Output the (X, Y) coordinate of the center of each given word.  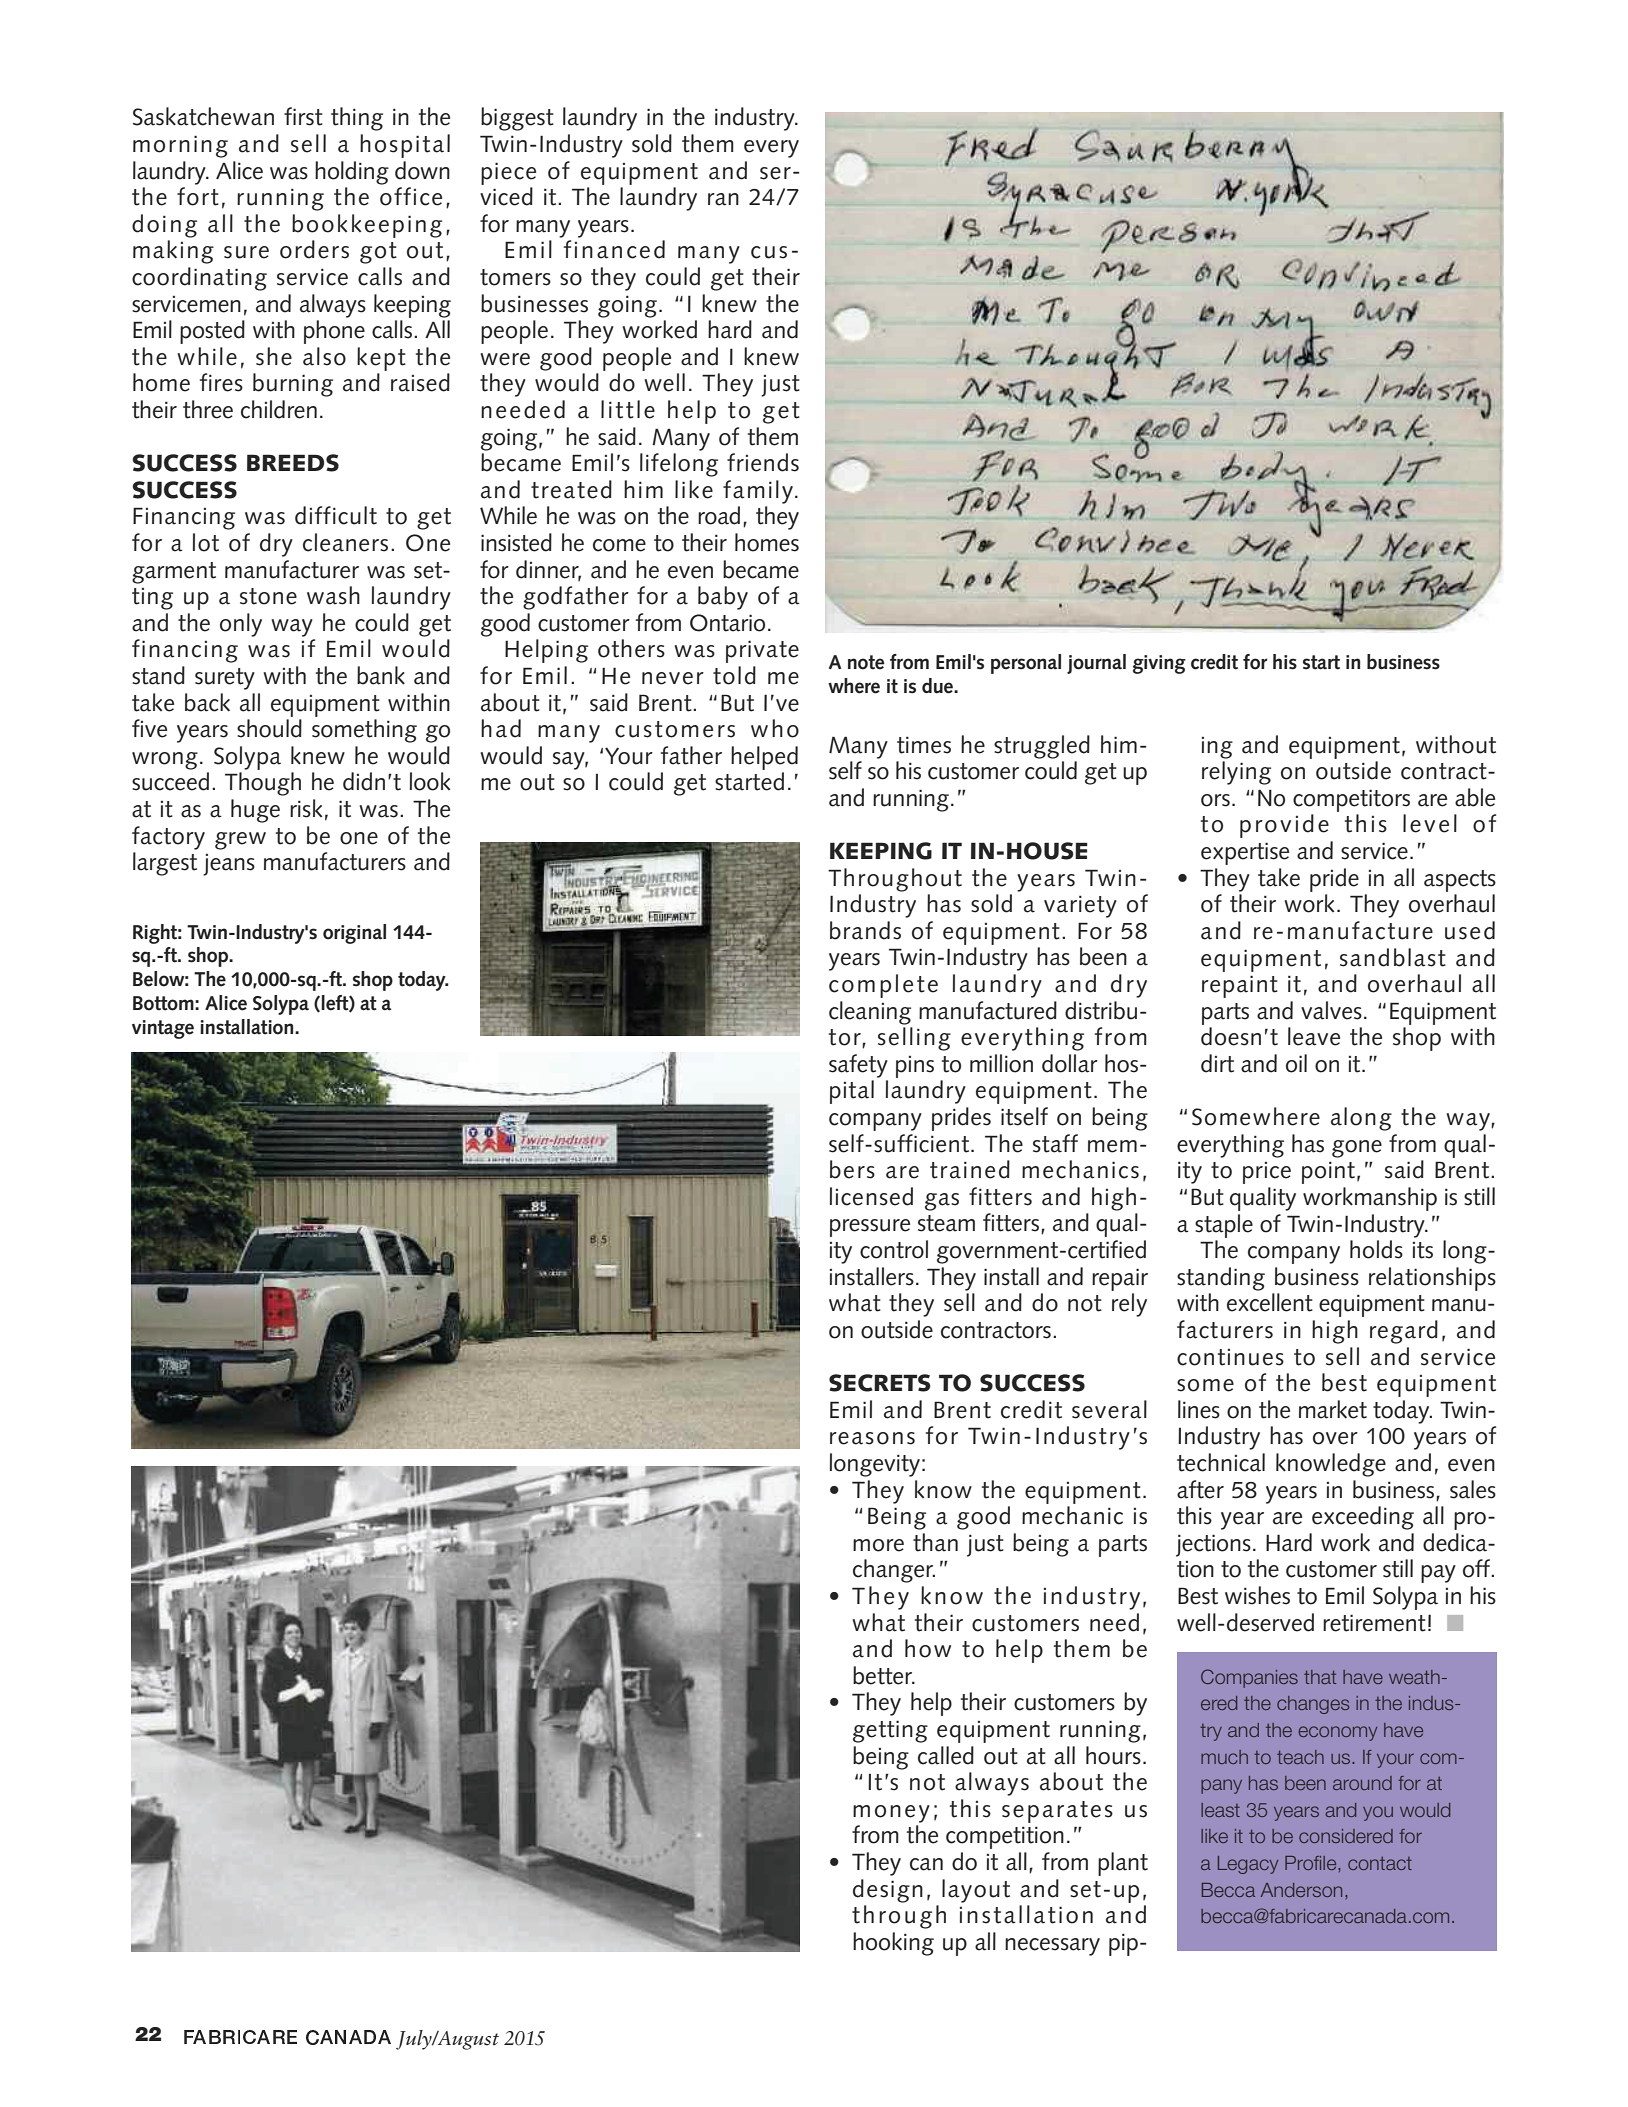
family (758, 492)
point (1328, 1172)
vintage (163, 1029)
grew (240, 841)
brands (865, 930)
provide (1284, 826)
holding (352, 173)
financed (614, 249)
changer (894, 1571)
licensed (871, 1196)
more (878, 1545)
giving (1159, 664)
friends (763, 462)
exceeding (1363, 1518)
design (888, 1891)
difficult (336, 515)
